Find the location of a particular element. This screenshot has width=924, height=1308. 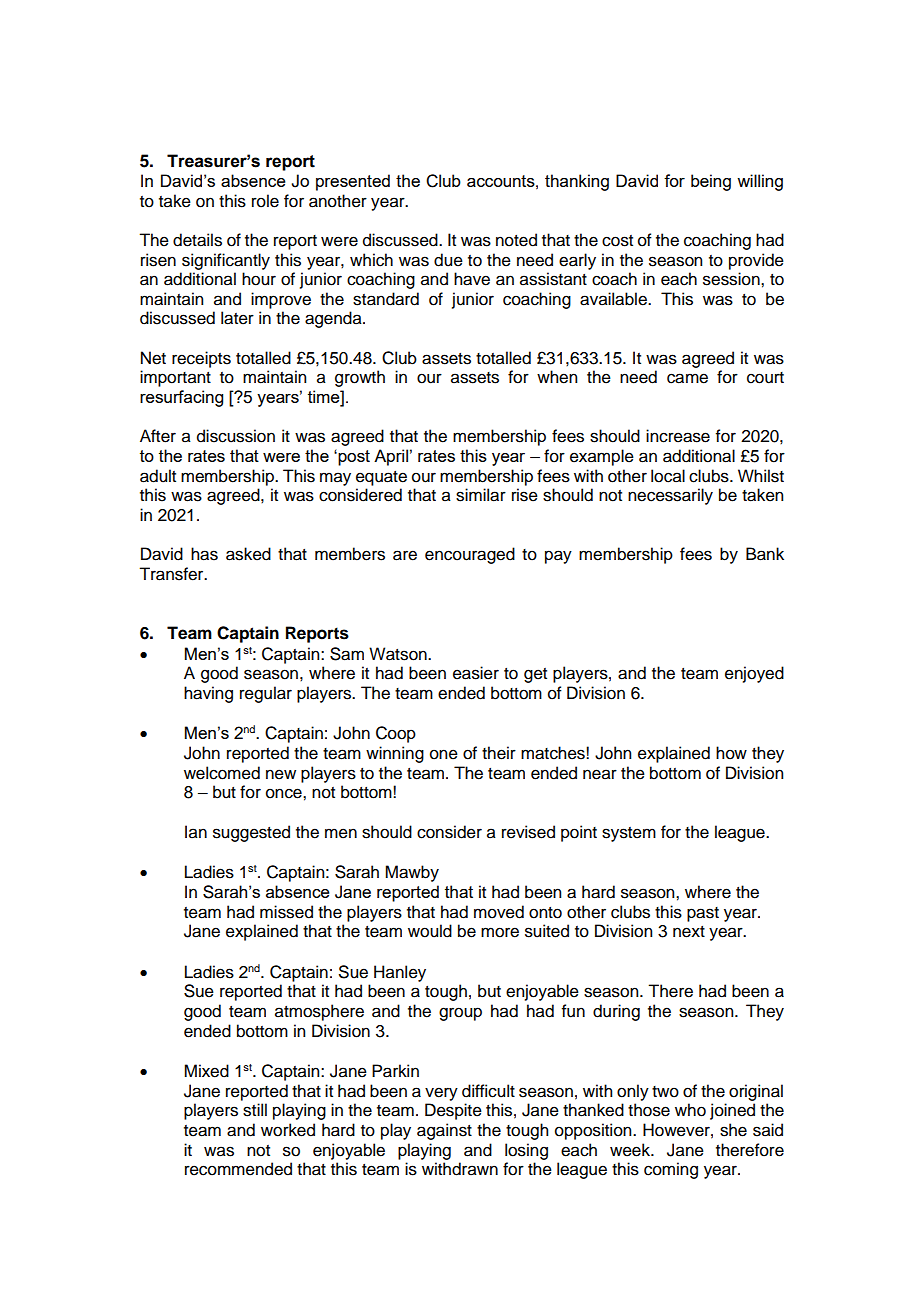

suggested is located at coordinates (251, 833).
